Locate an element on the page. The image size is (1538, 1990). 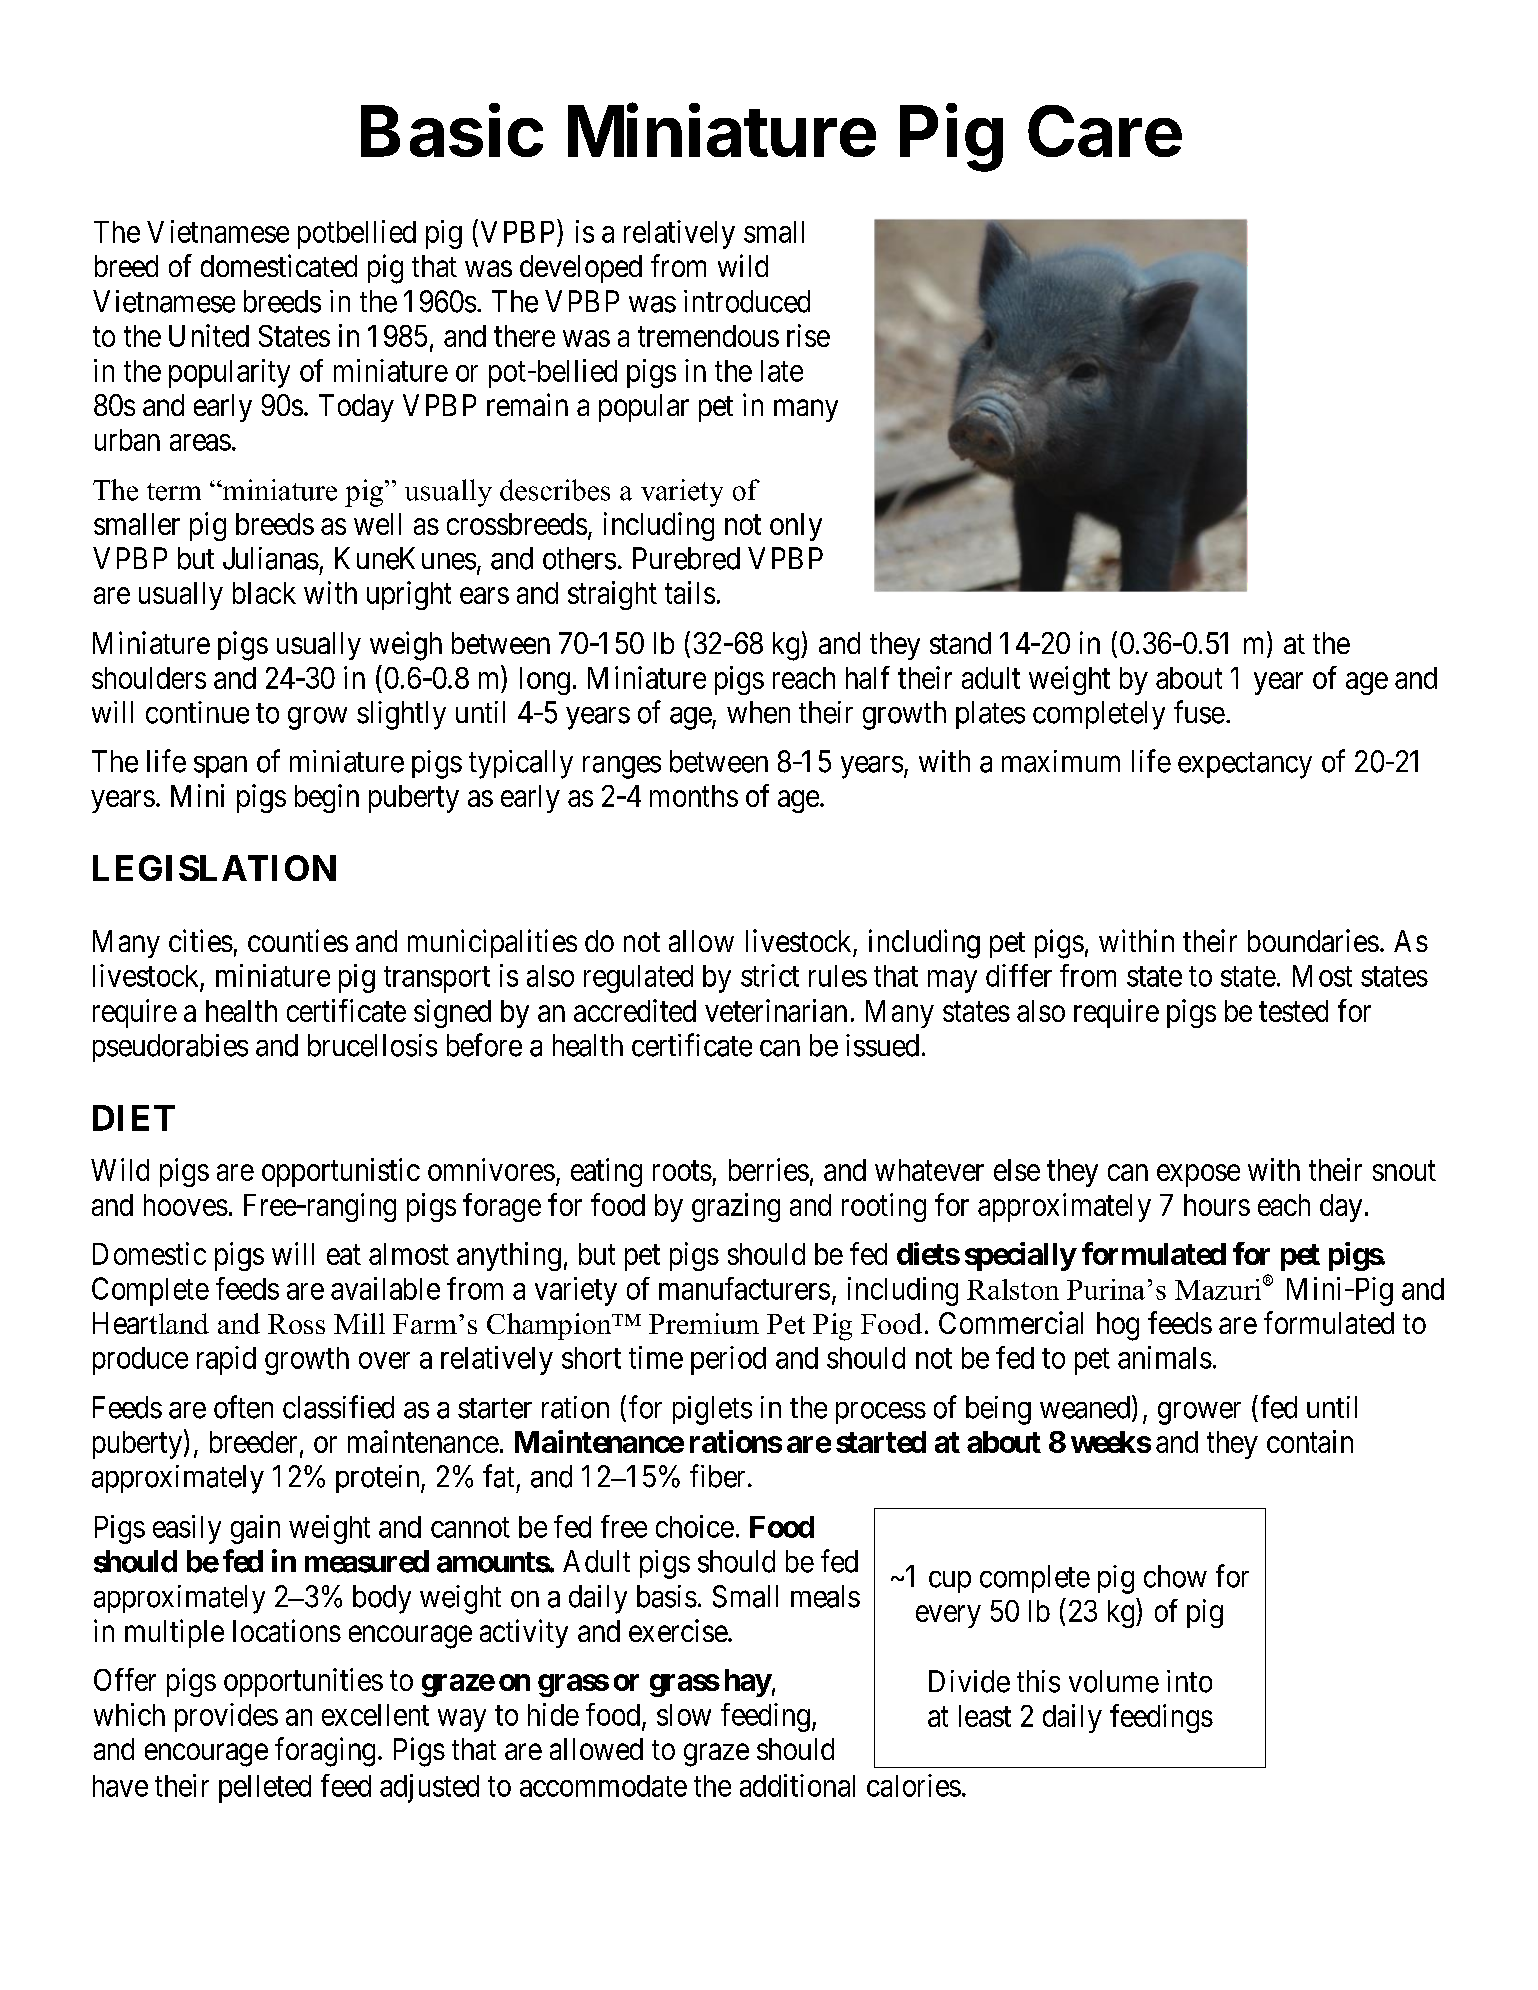
additional is located at coordinates (797, 1785).
